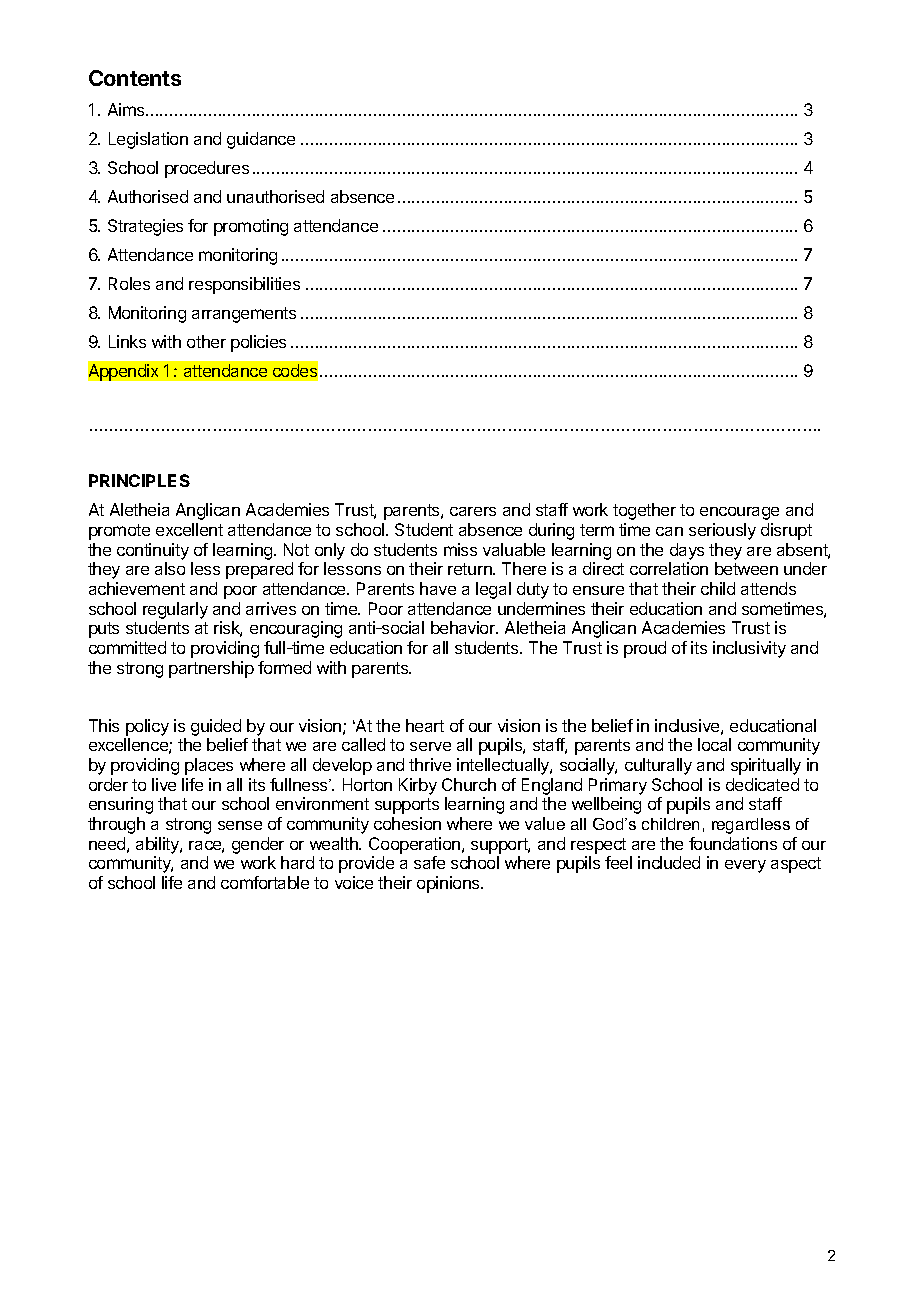 Image resolution: width=924 pixels, height=1309 pixels. What do you see at coordinates (749, 649) in the document?
I see `inclusivity` at bounding box center [749, 649].
